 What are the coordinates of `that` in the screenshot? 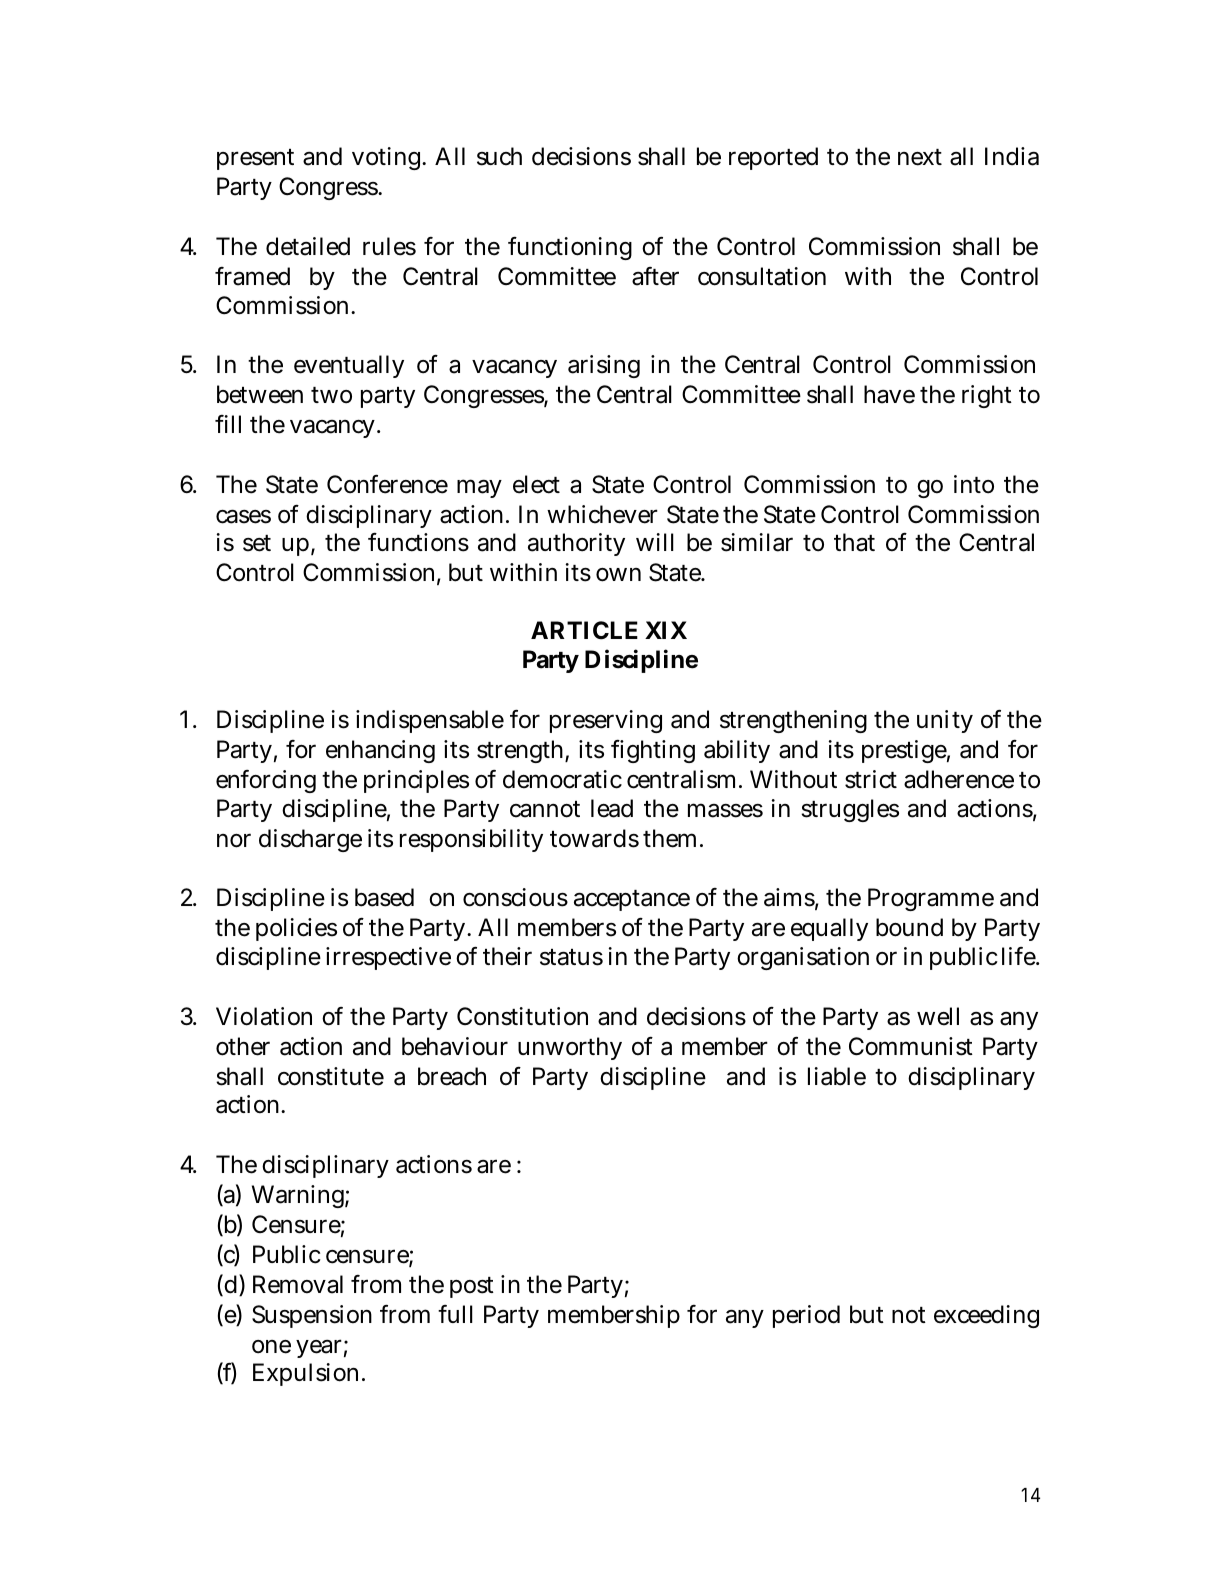 It's located at (854, 542).
